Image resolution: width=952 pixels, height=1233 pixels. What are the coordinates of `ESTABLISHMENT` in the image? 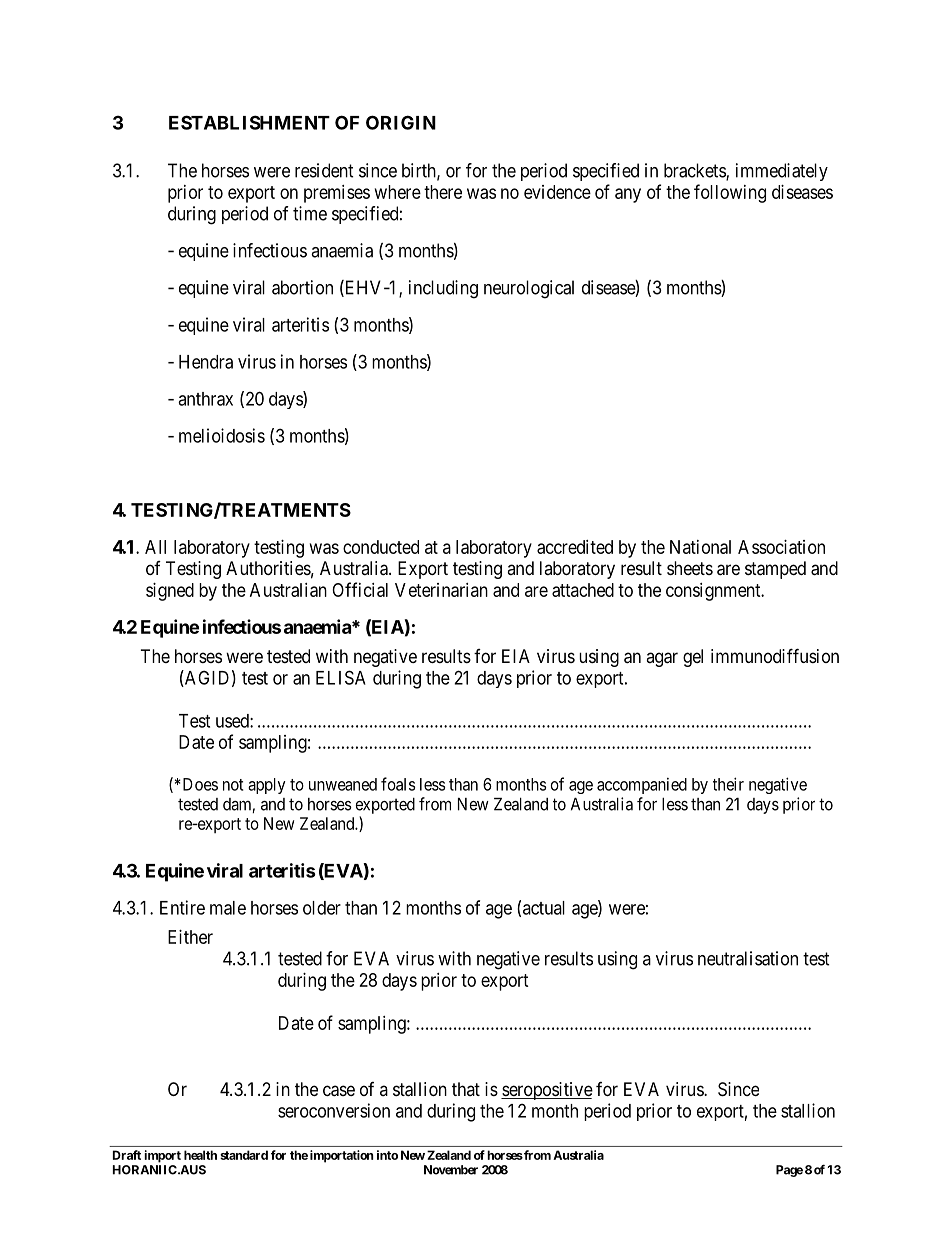 It's located at (249, 122).
